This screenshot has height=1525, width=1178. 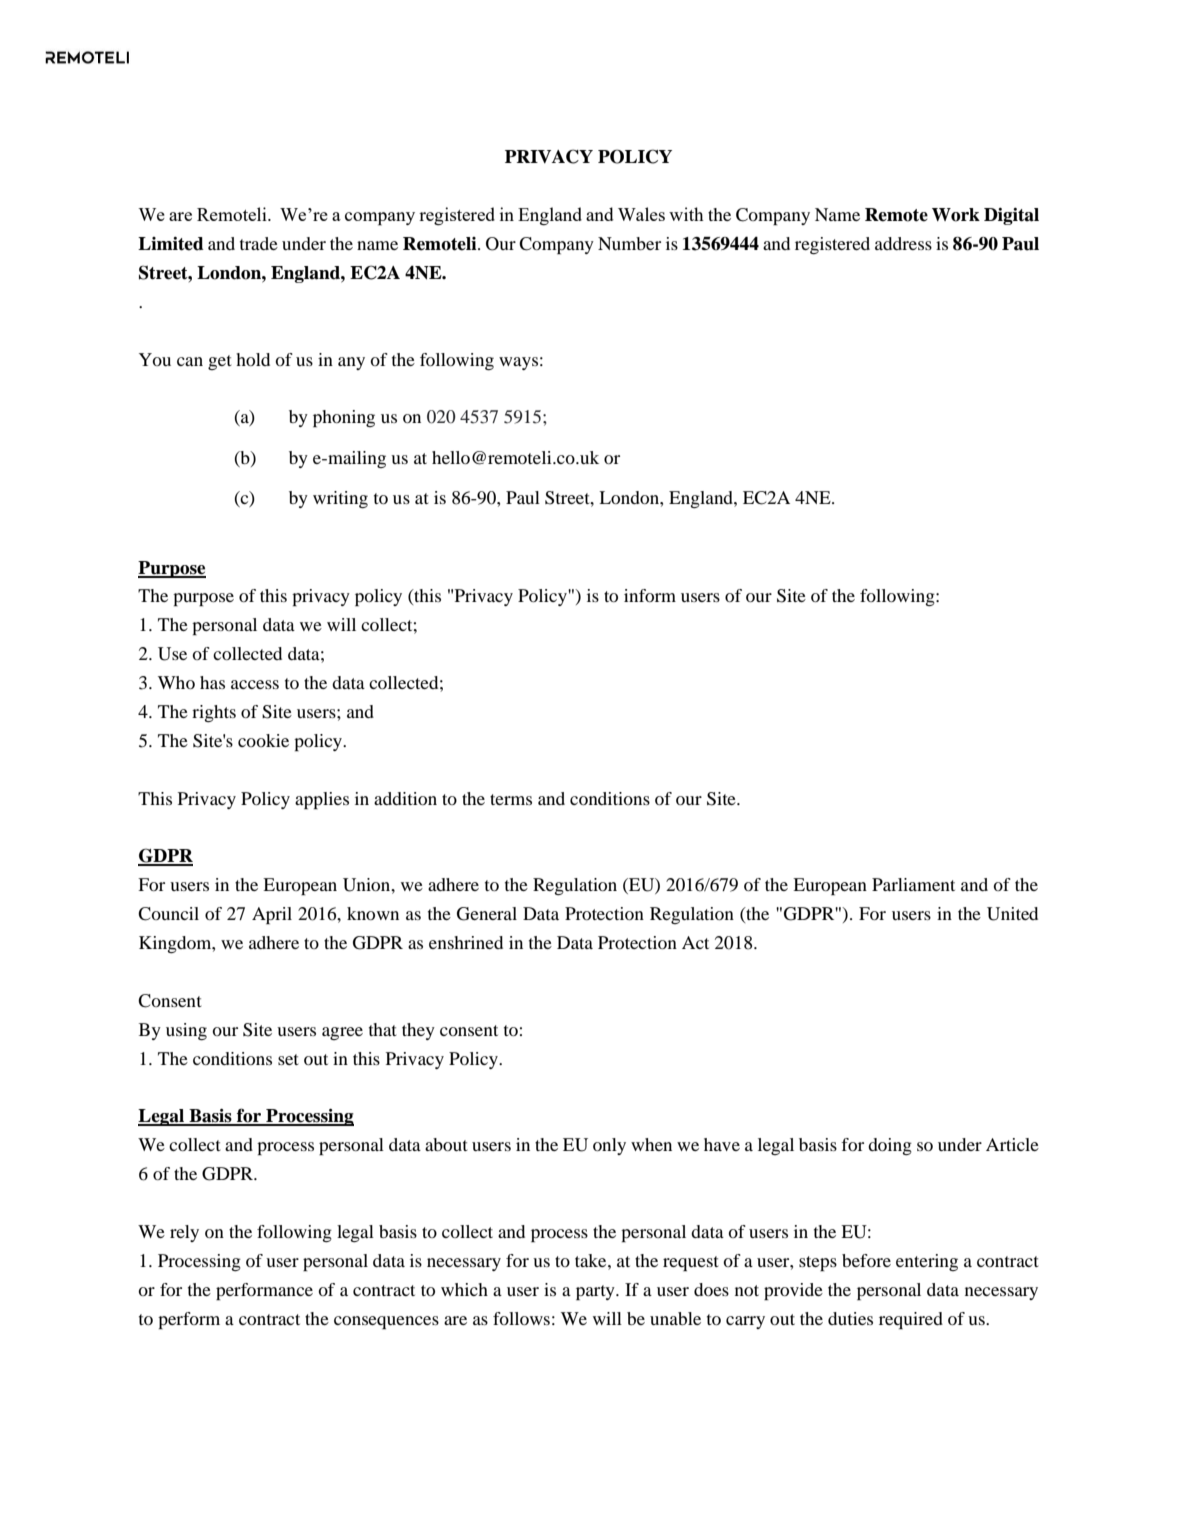 What do you see at coordinates (184, 1233) in the screenshot?
I see `rely` at bounding box center [184, 1233].
